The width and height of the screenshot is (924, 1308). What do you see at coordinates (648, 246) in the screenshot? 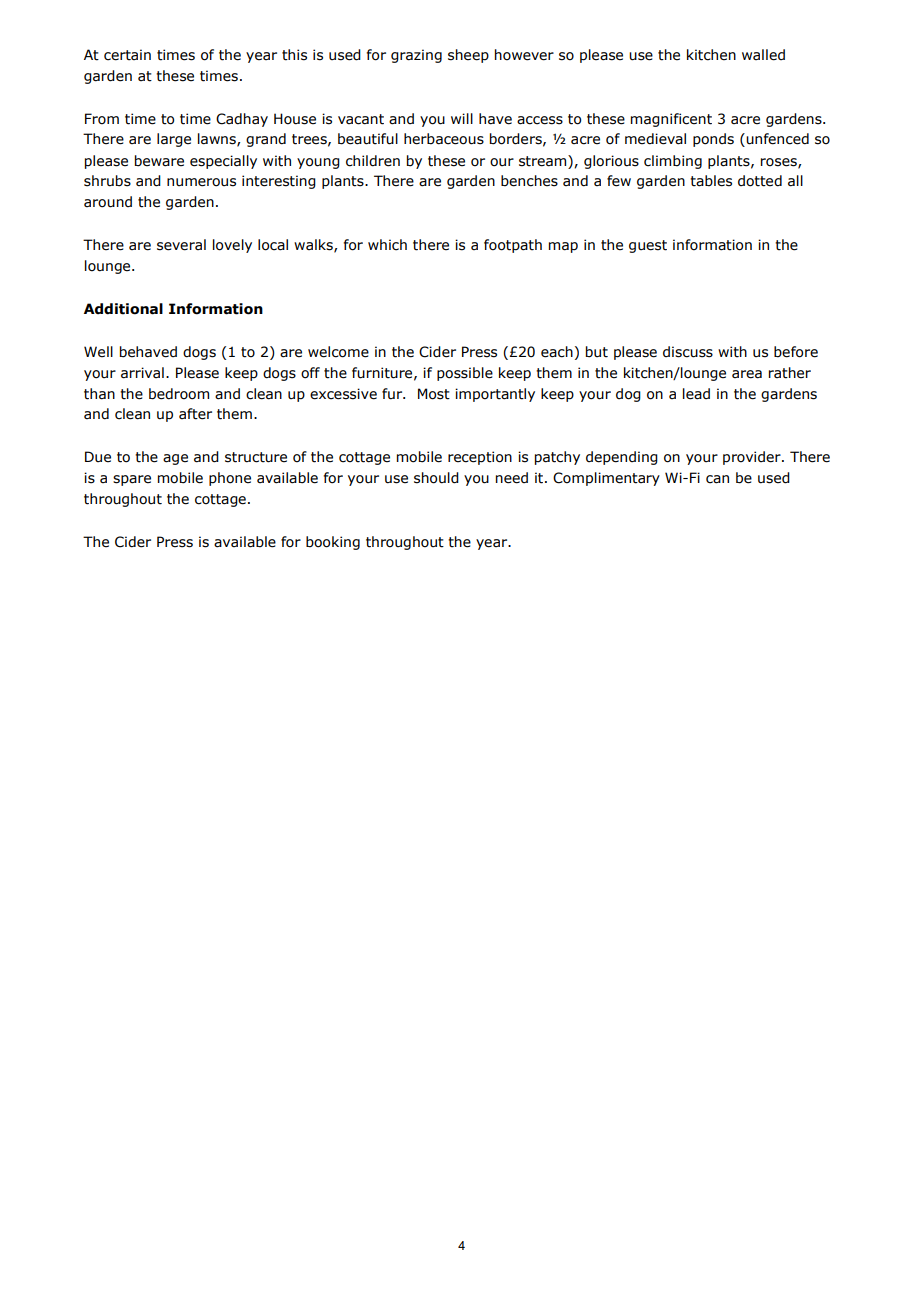
I see `guest` at bounding box center [648, 246].
